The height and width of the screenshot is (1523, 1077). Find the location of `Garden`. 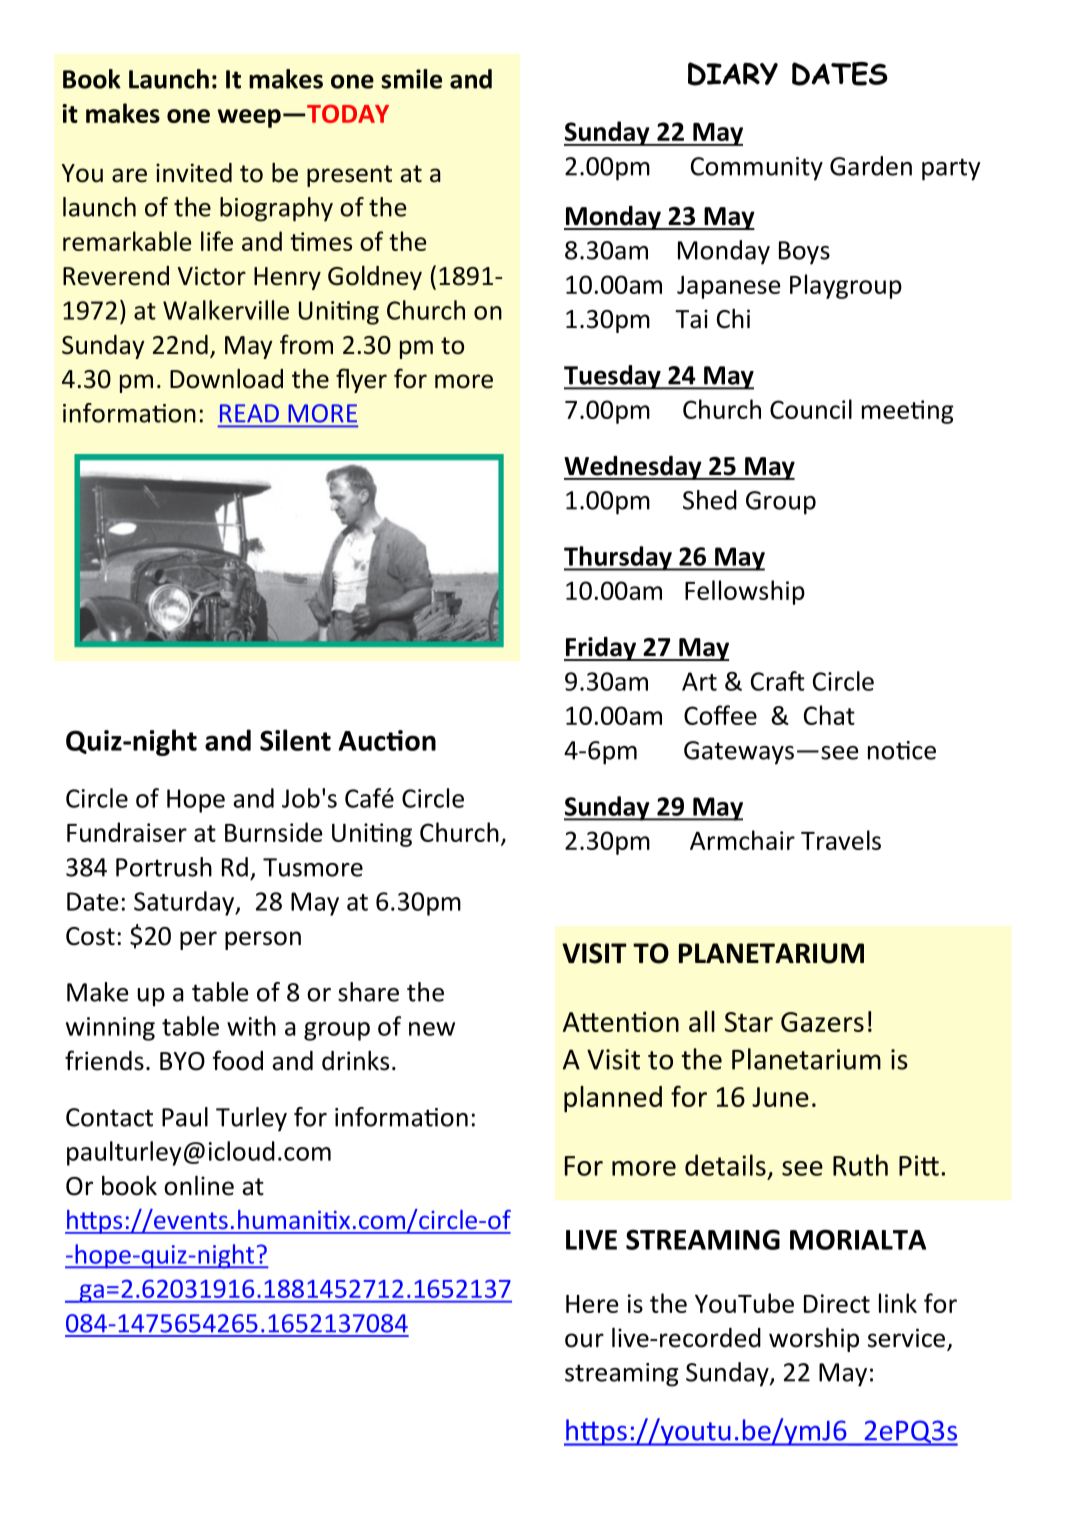

Garden is located at coordinates (871, 166).
